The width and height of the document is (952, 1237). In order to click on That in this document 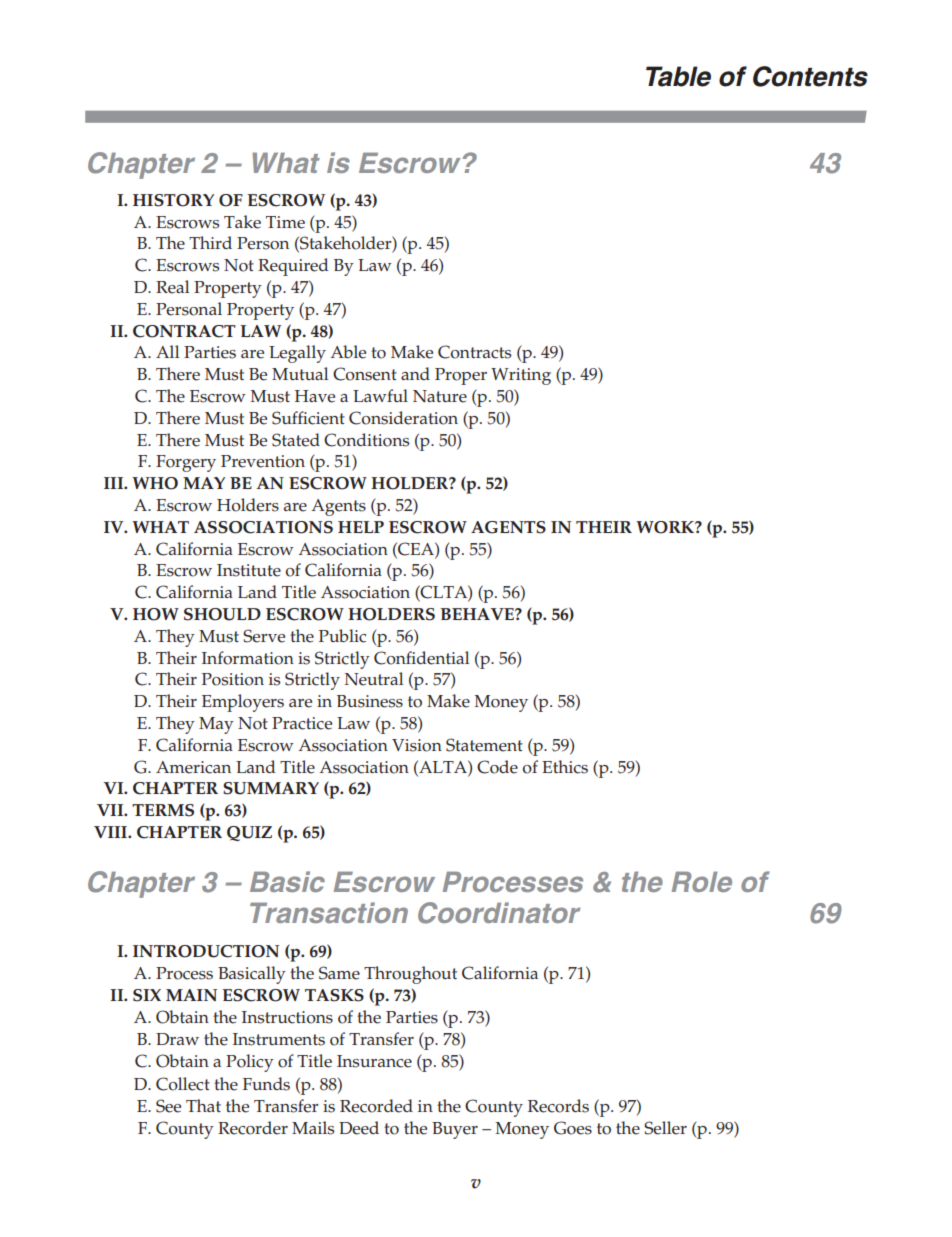, I will do `click(203, 1105)`.
